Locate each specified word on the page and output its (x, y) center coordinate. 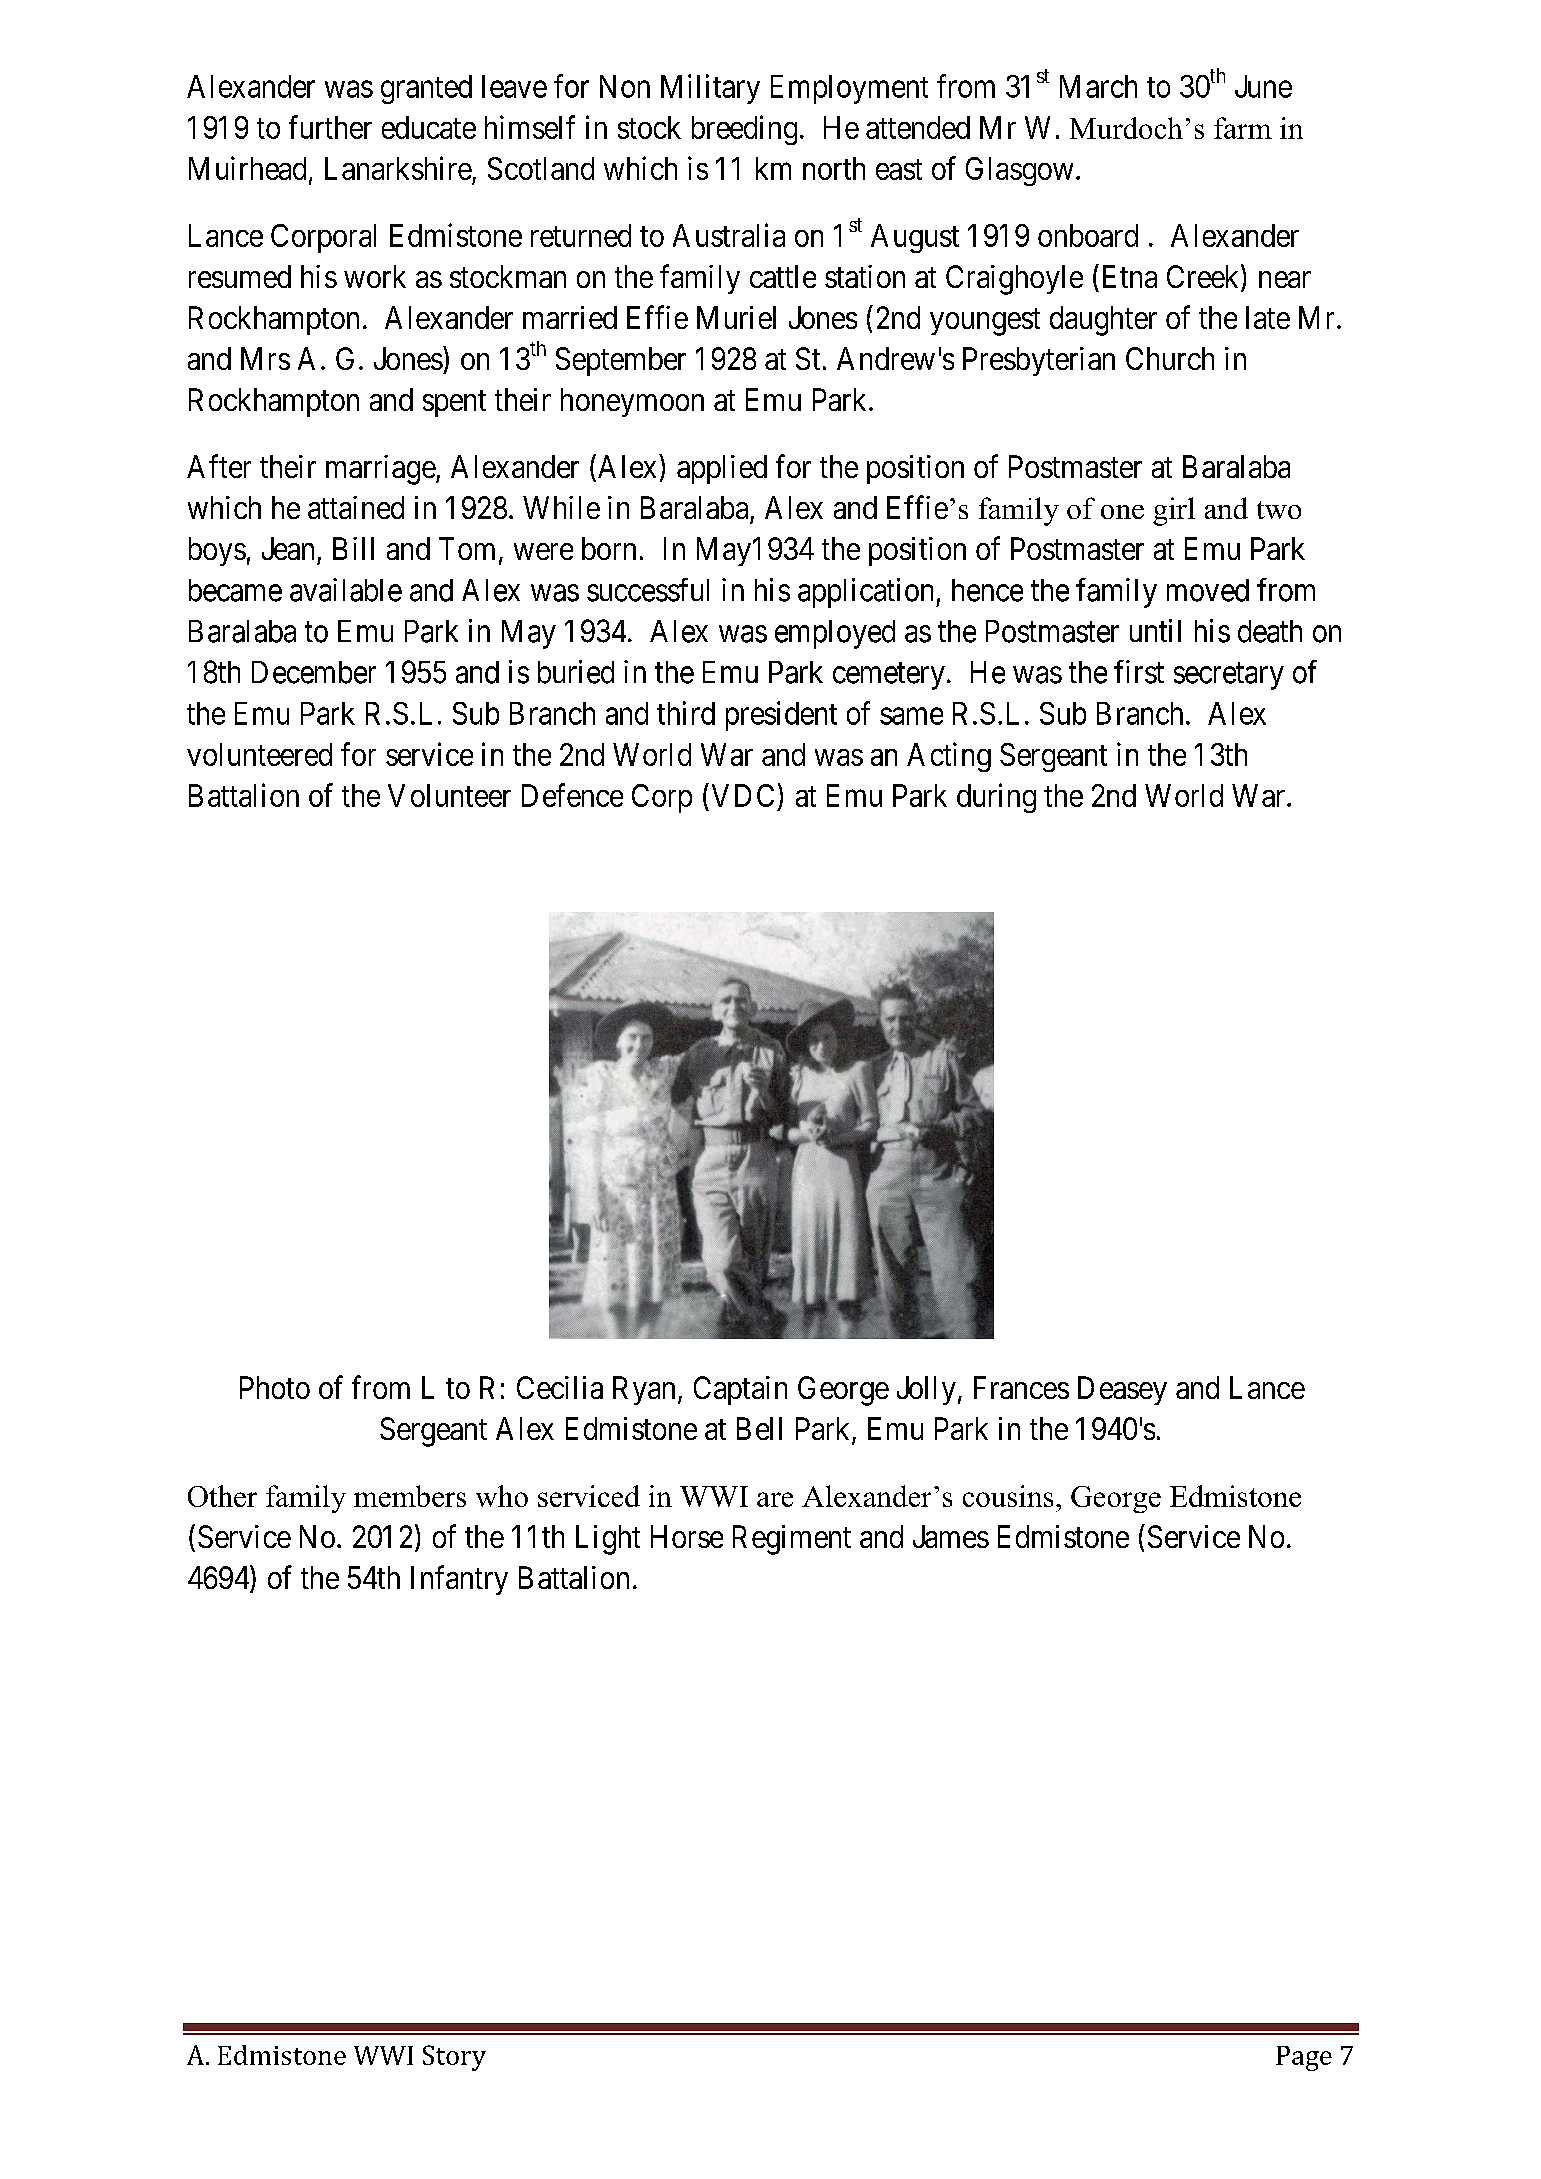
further (330, 127)
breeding (744, 130)
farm (1243, 128)
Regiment (792, 1540)
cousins (1008, 1496)
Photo (275, 1387)
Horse (687, 1536)
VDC (743, 795)
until (1155, 630)
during (996, 798)
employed (835, 634)
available (346, 590)
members (410, 1496)
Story (454, 2058)
